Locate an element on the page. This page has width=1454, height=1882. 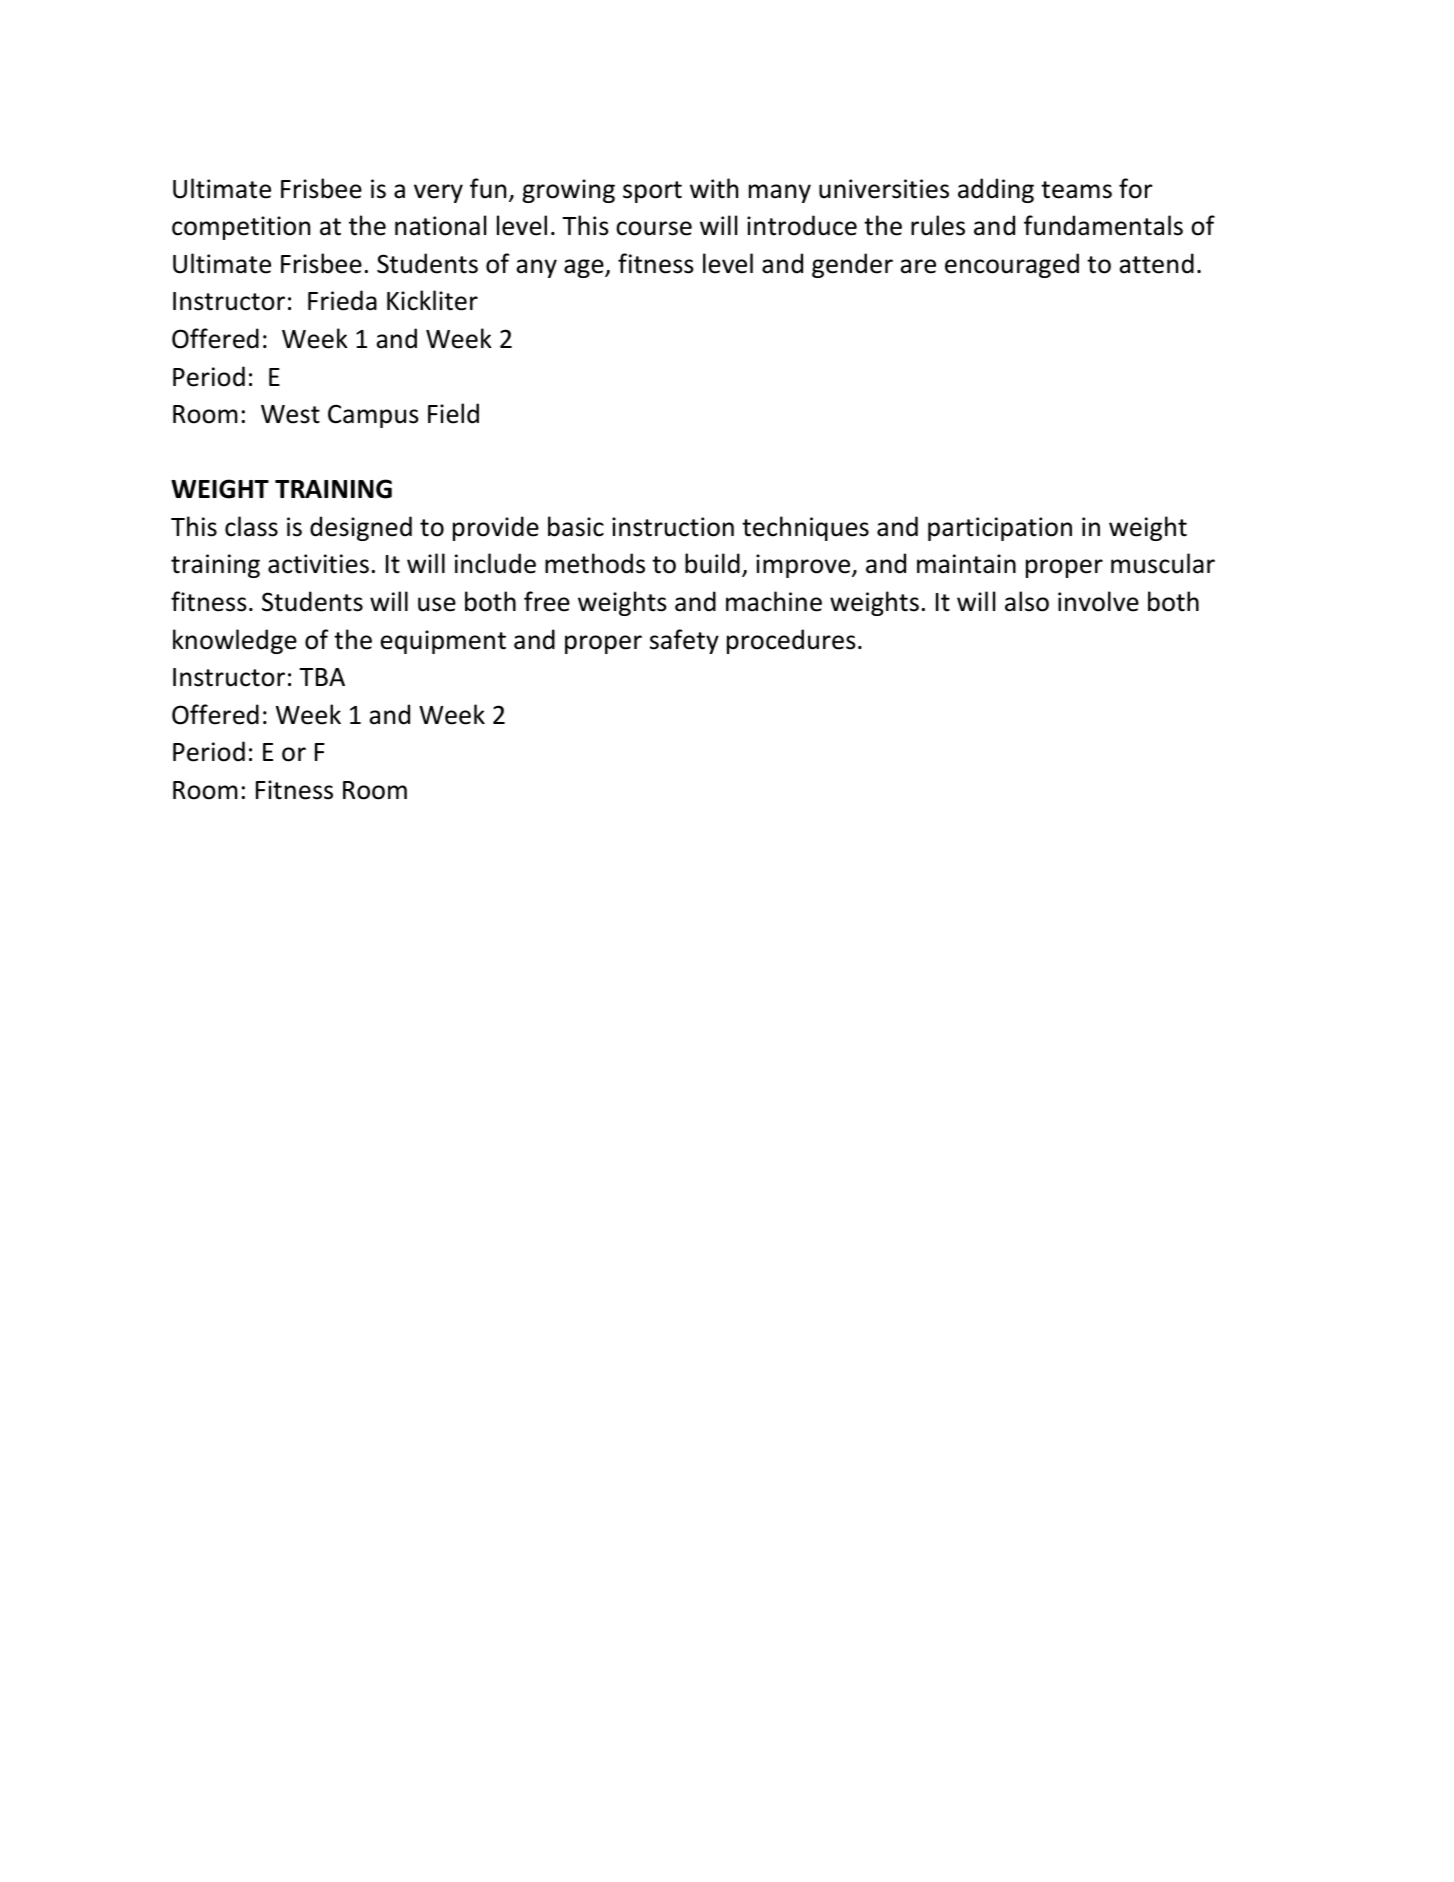
gender is located at coordinates (852, 265).
